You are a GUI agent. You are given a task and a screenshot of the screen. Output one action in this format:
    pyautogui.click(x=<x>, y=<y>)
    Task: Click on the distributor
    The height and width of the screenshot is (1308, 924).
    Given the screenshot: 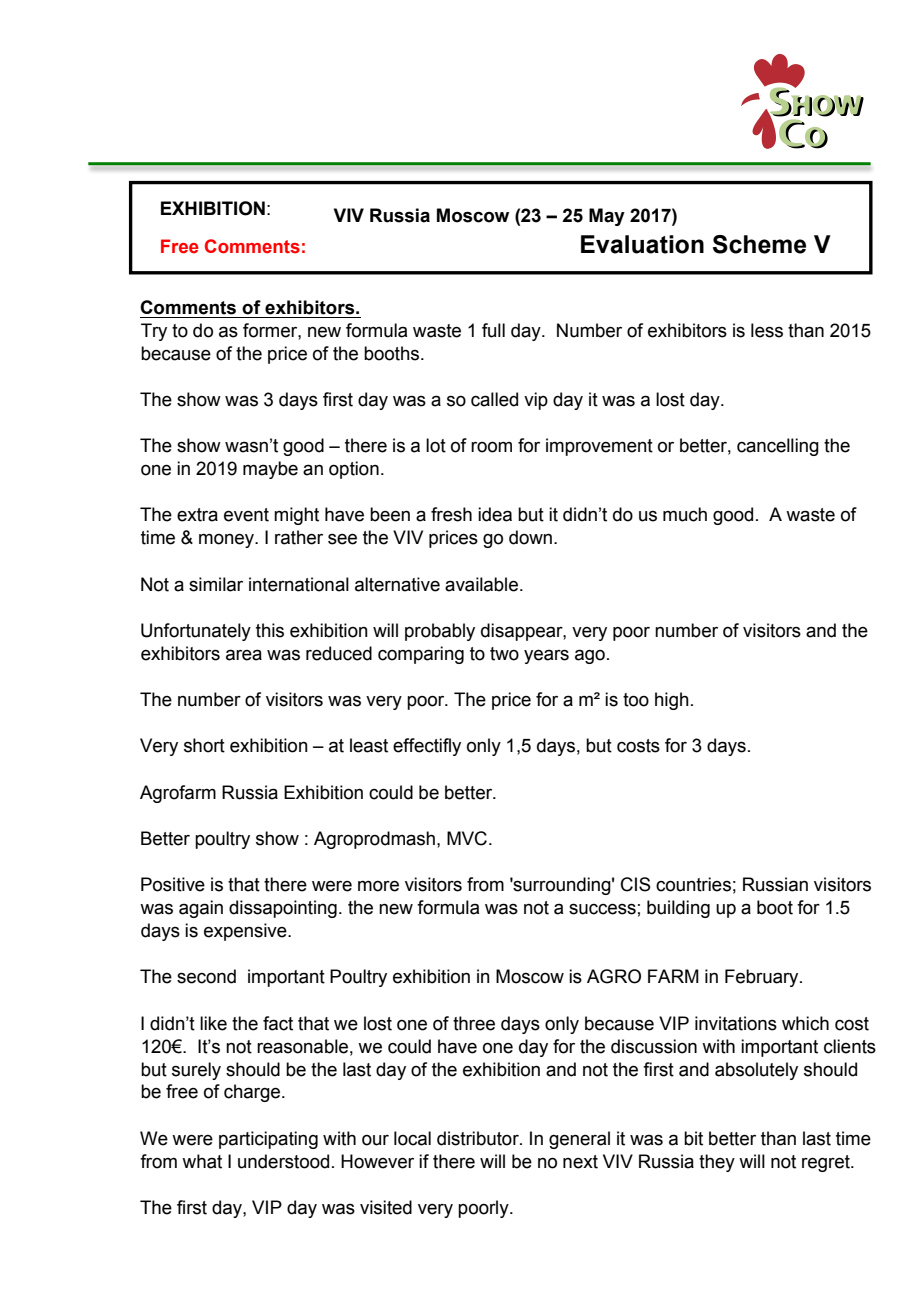 What is the action you would take?
    pyautogui.click(x=479, y=1138)
